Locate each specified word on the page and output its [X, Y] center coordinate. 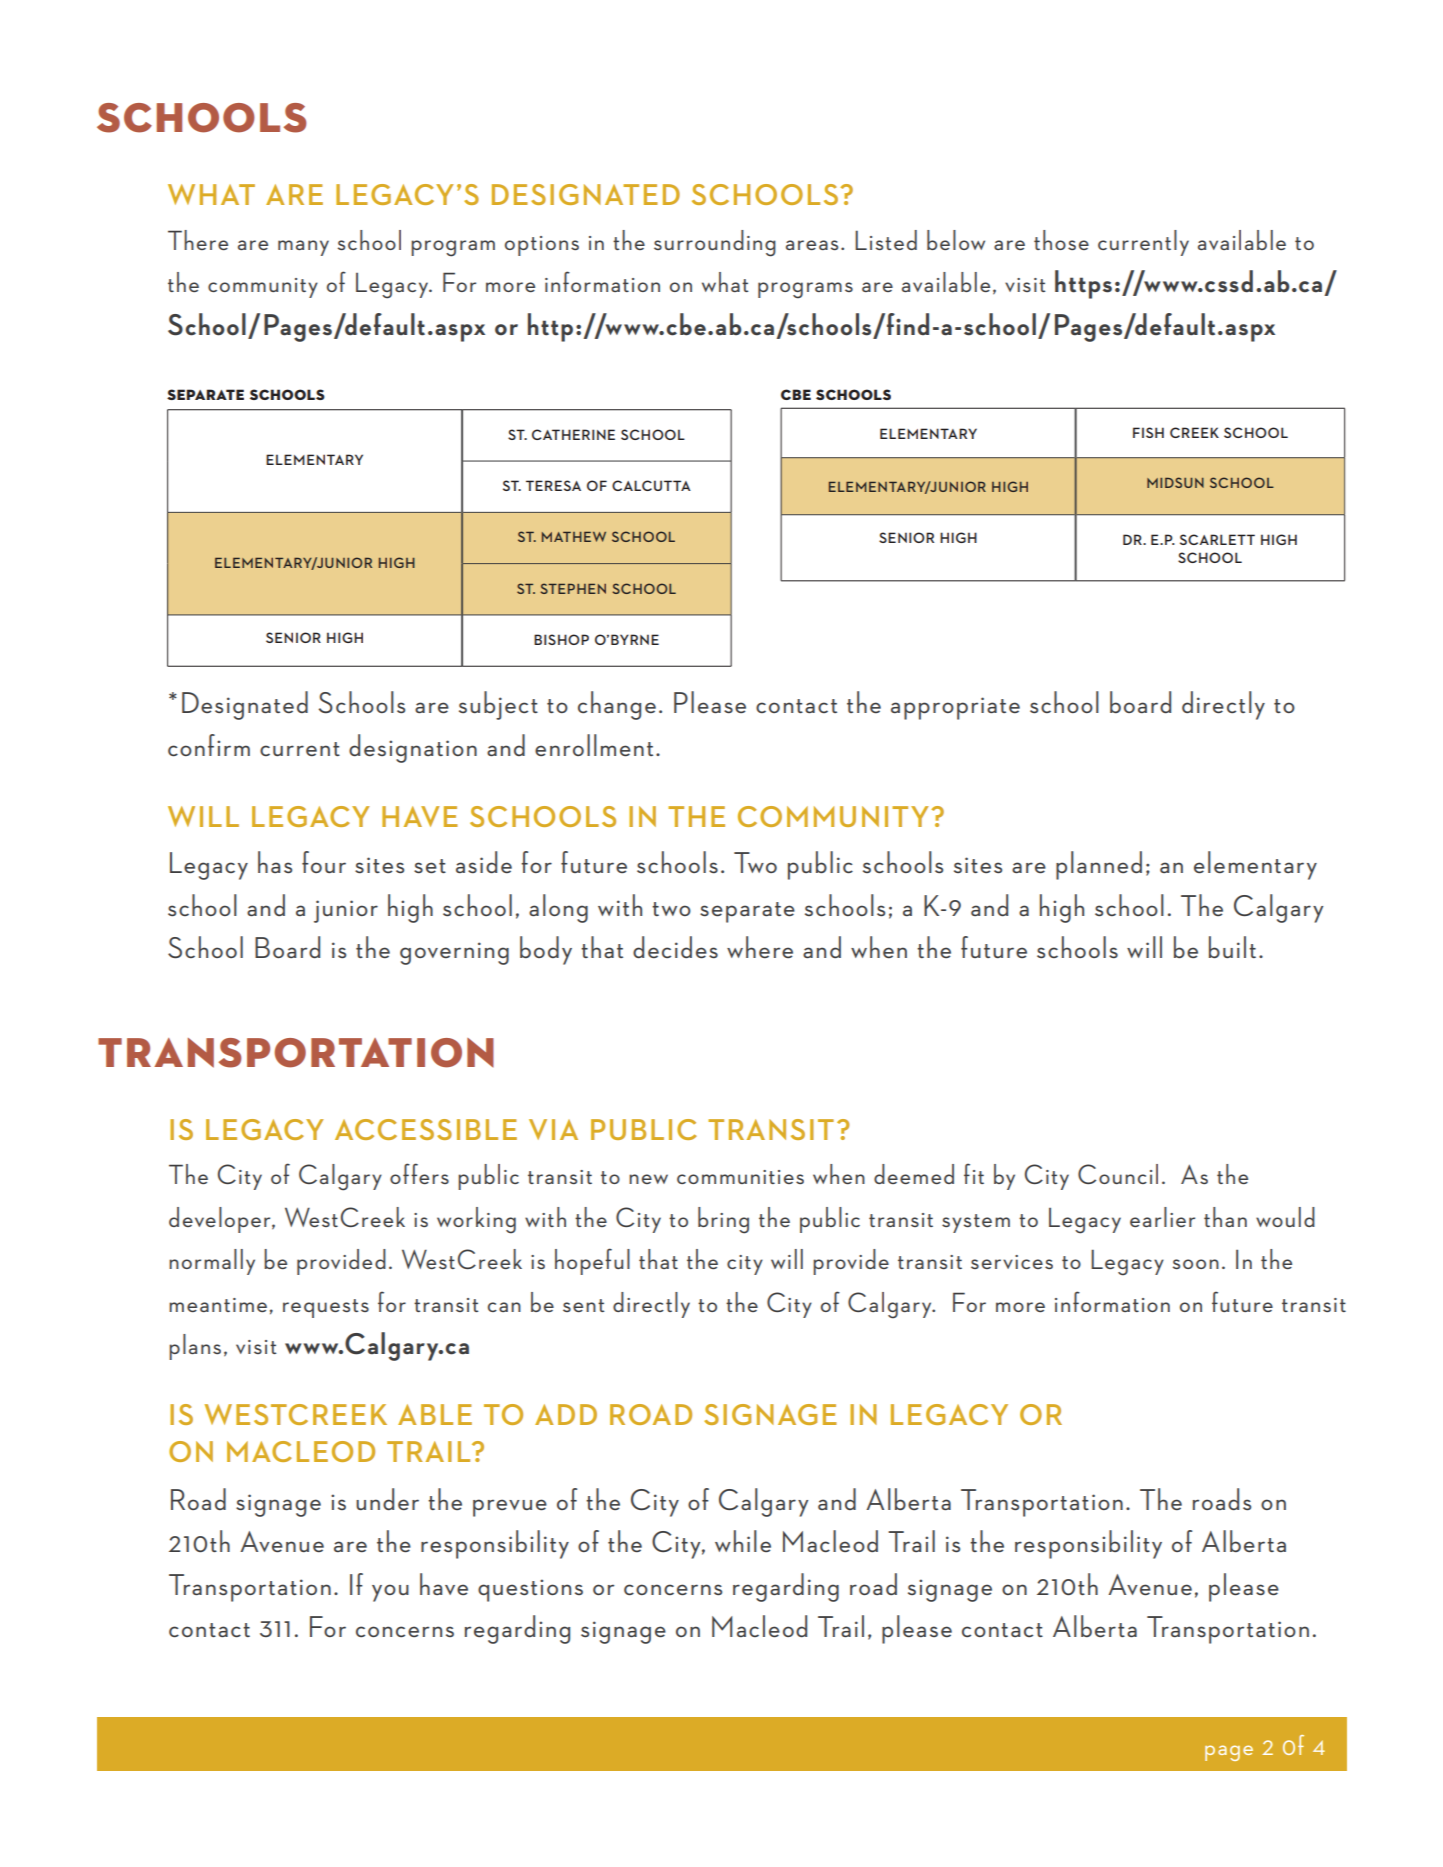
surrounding [715, 243]
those [1061, 240]
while [743, 1541]
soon [1196, 1264]
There [198, 240]
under [387, 1499]
